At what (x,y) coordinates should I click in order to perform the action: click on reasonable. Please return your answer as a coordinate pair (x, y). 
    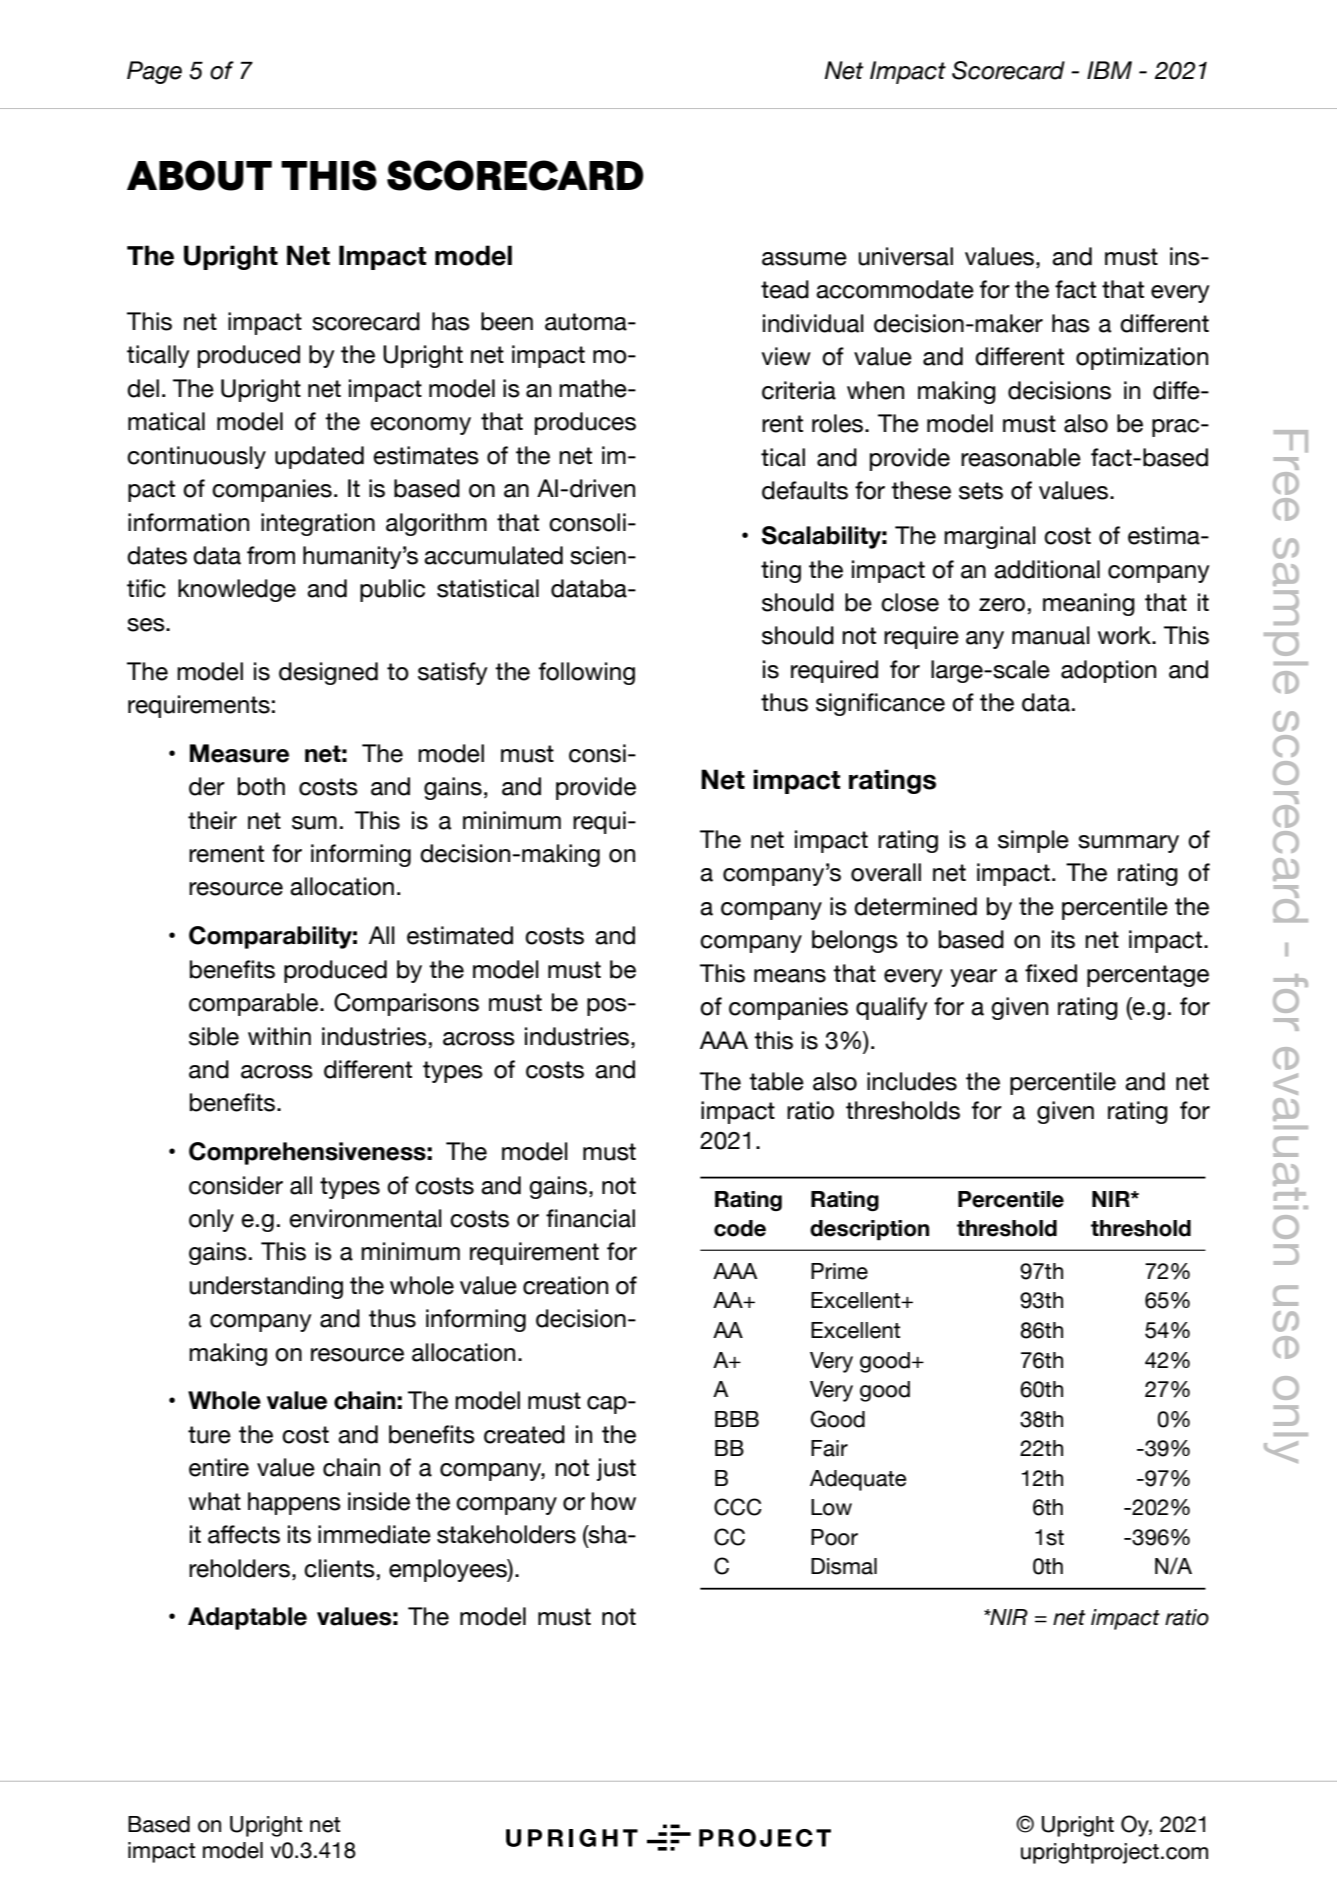
    Looking at the image, I should click on (1021, 457).
